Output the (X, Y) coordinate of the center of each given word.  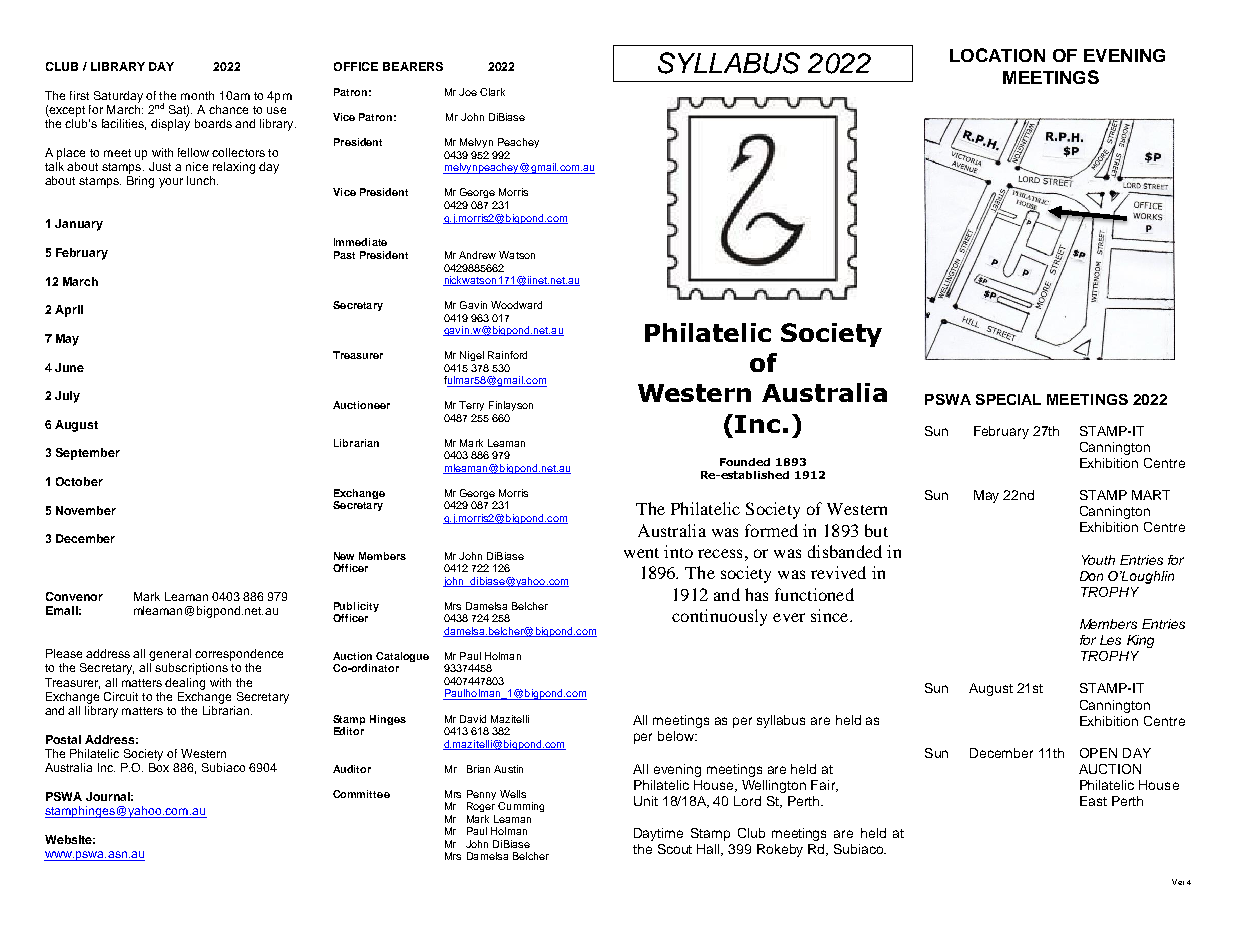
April (69, 311)
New (344, 556)
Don (1091, 576)
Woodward (516, 305)
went (641, 553)
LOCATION (997, 55)
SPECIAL (1008, 399)
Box (159, 767)
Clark (492, 92)
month (197, 95)
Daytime (658, 834)
